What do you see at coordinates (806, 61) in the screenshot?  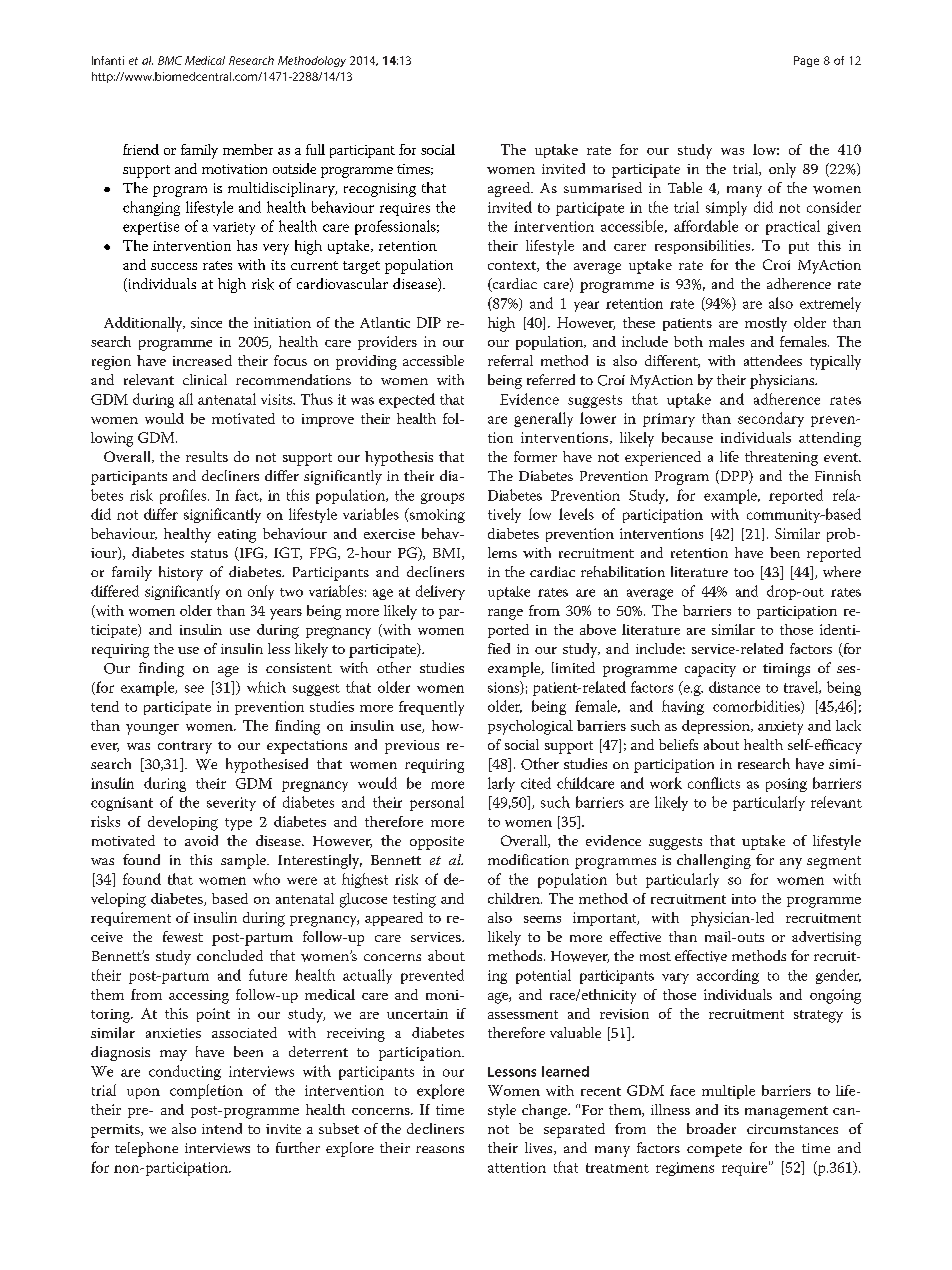 I see `Page` at bounding box center [806, 61].
